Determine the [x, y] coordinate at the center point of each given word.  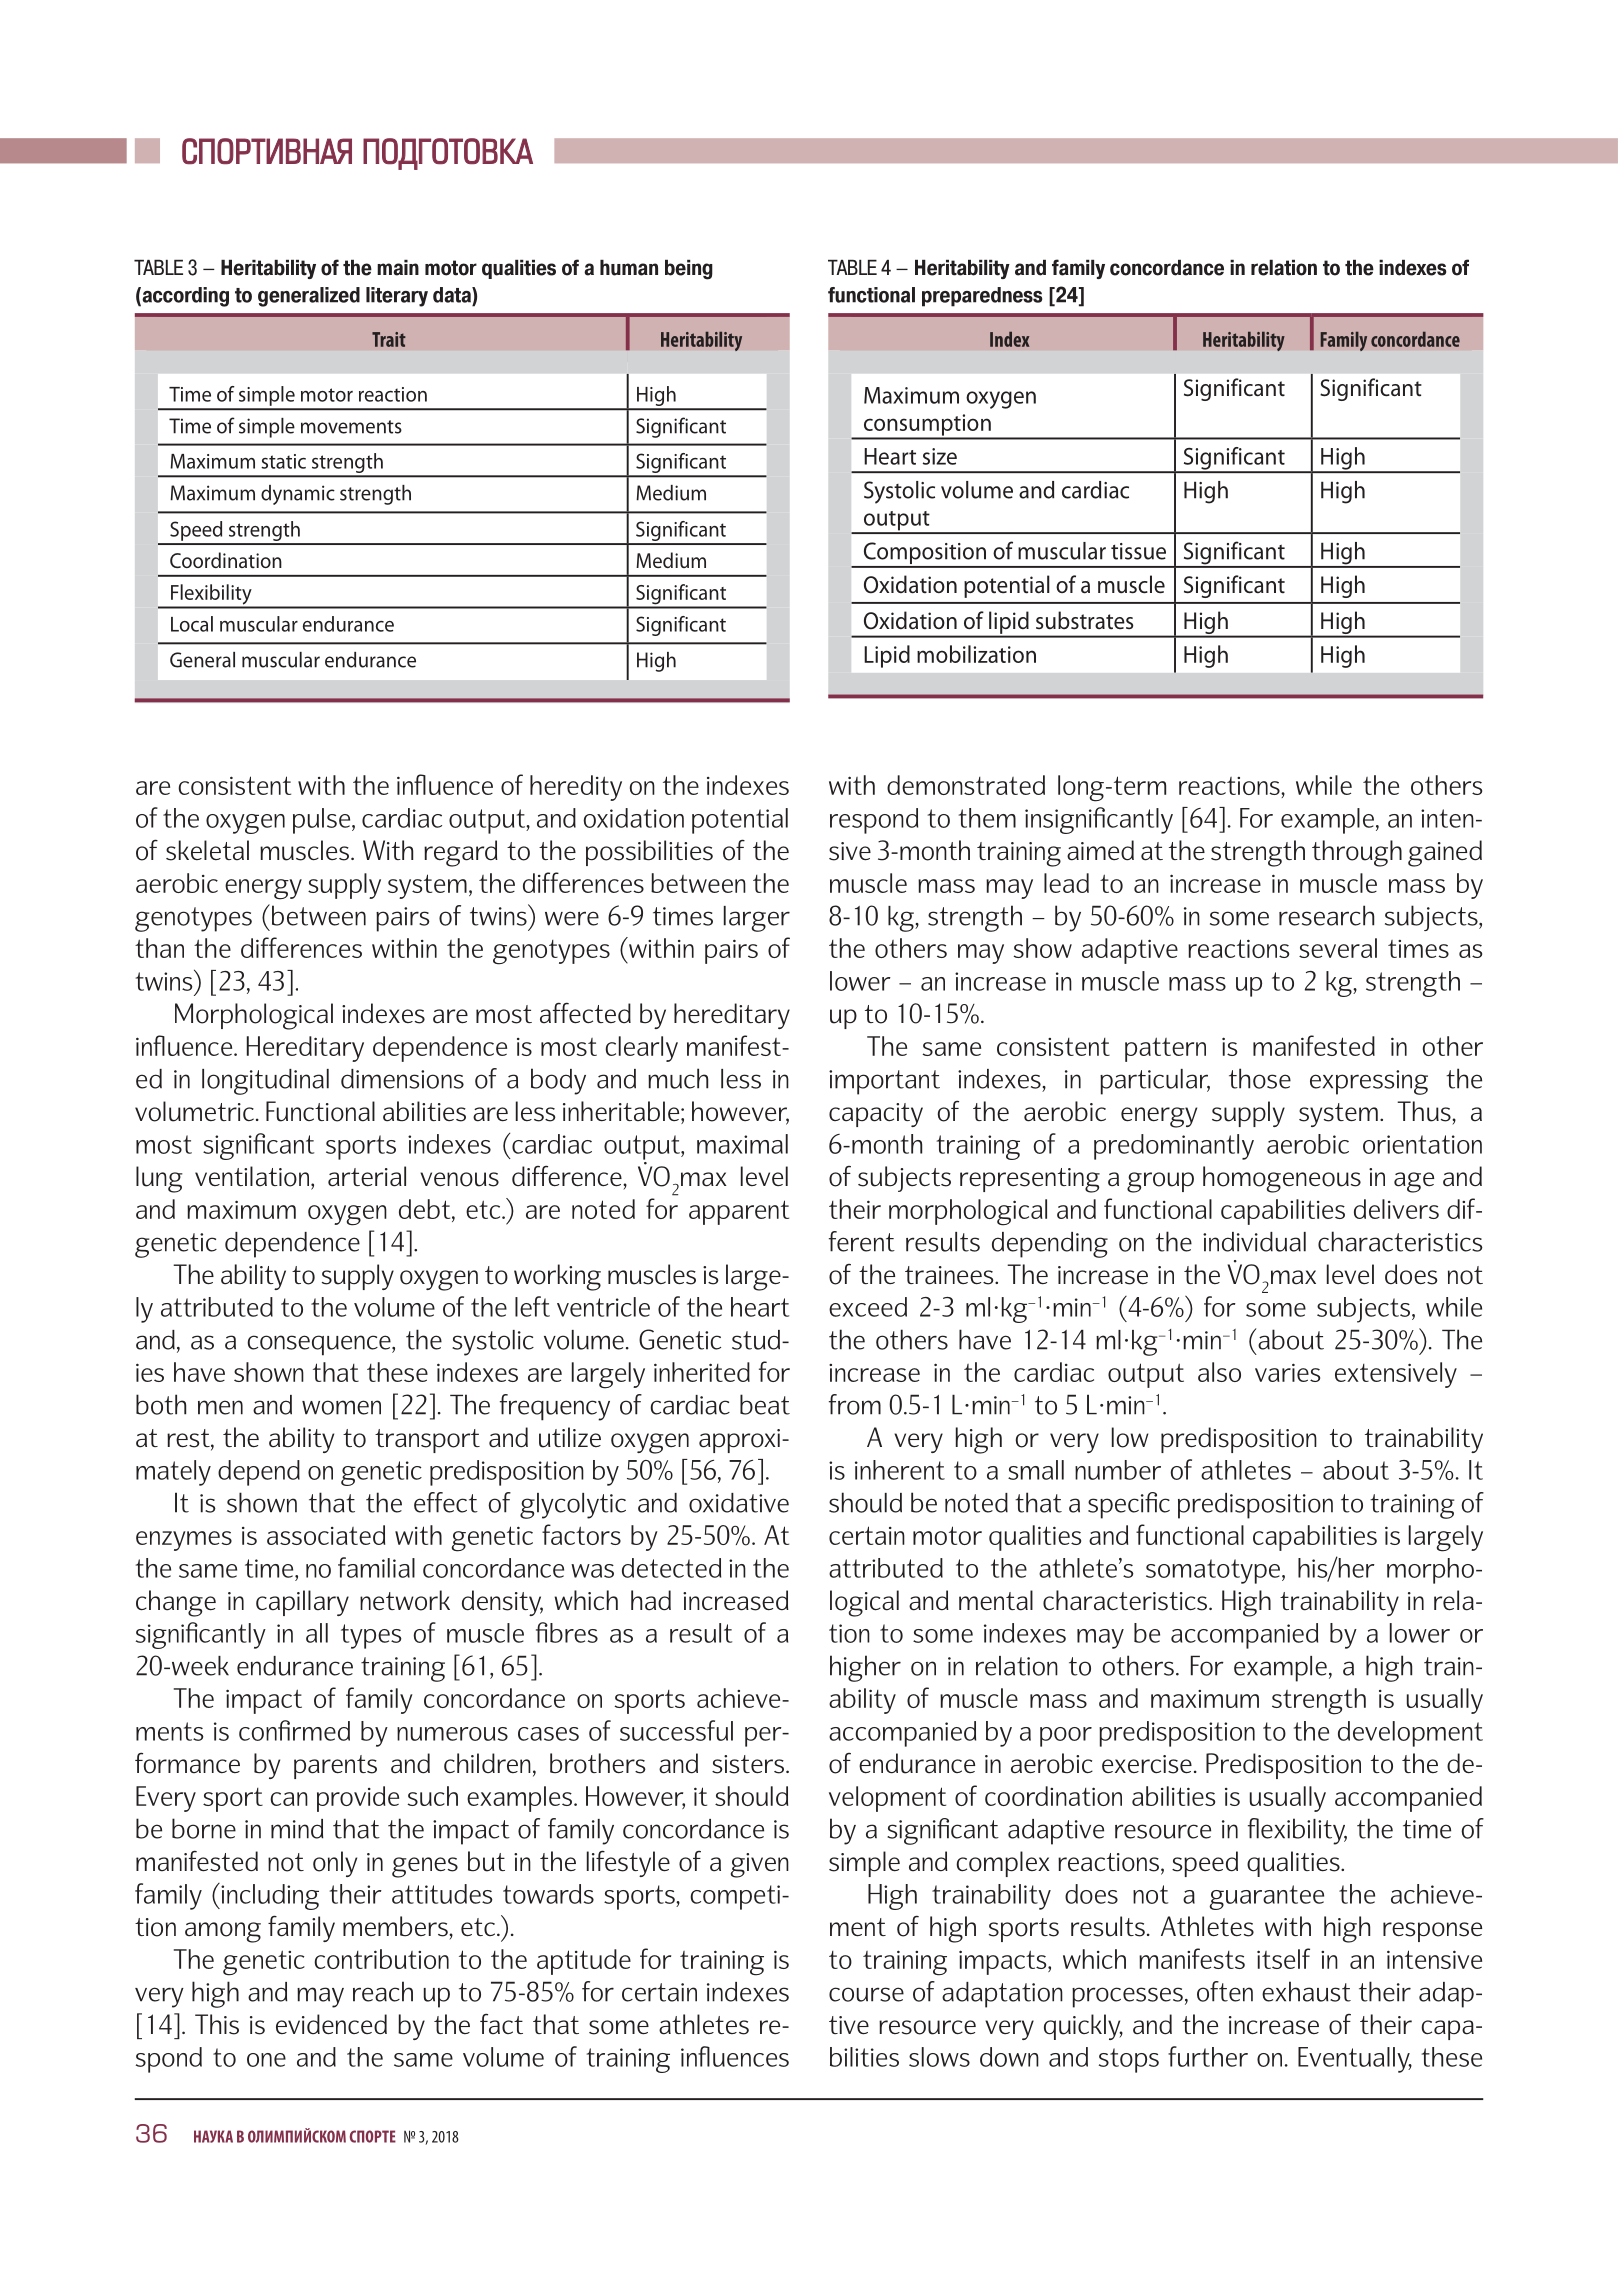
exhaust [1306, 1991]
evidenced [331, 2024]
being [689, 270]
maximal [742, 1144]
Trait [389, 339]
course [866, 1994]
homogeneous [1282, 1179]
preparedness [982, 297]
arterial [367, 1176]
